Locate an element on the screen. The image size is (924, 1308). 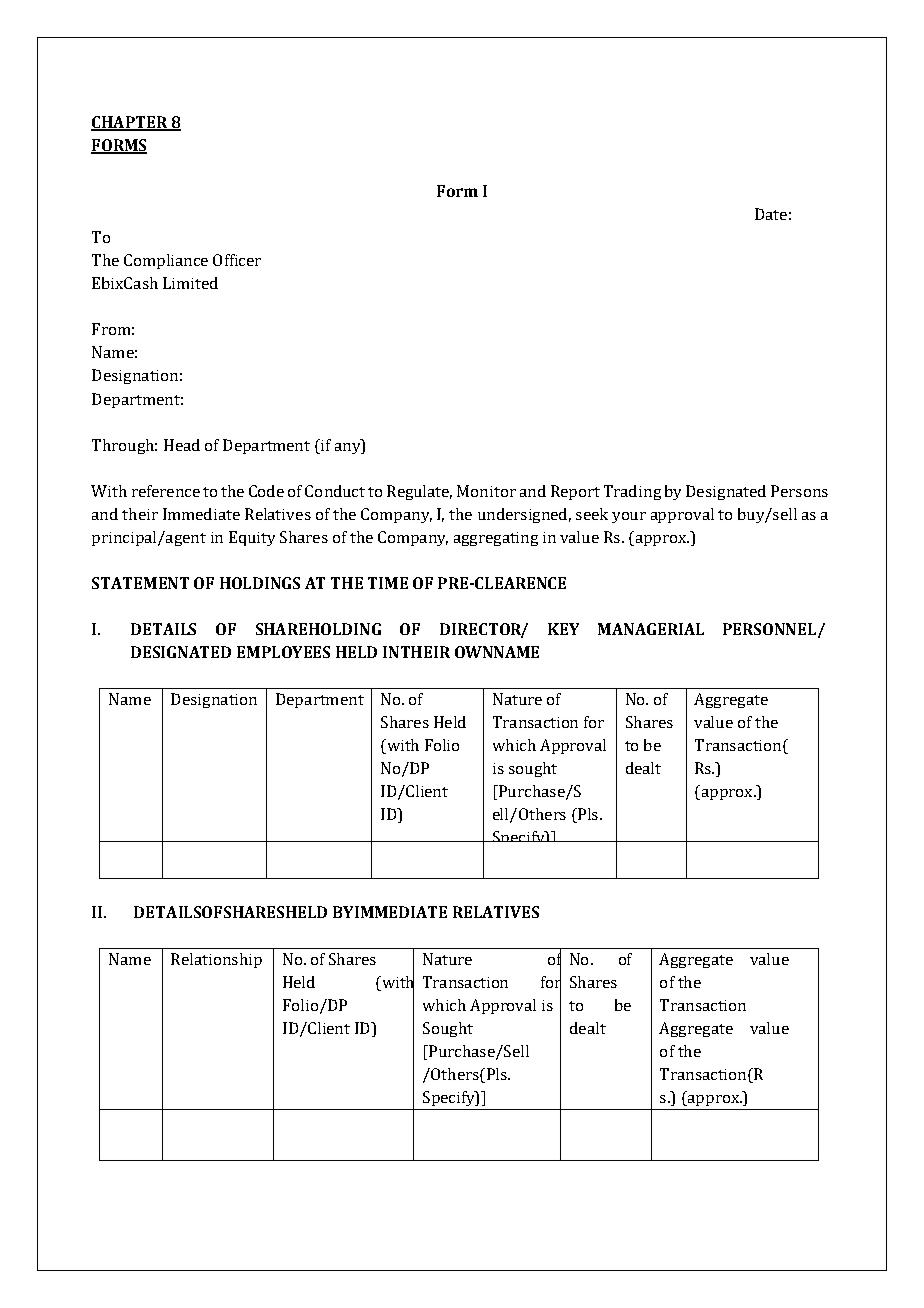
your is located at coordinates (629, 517).
